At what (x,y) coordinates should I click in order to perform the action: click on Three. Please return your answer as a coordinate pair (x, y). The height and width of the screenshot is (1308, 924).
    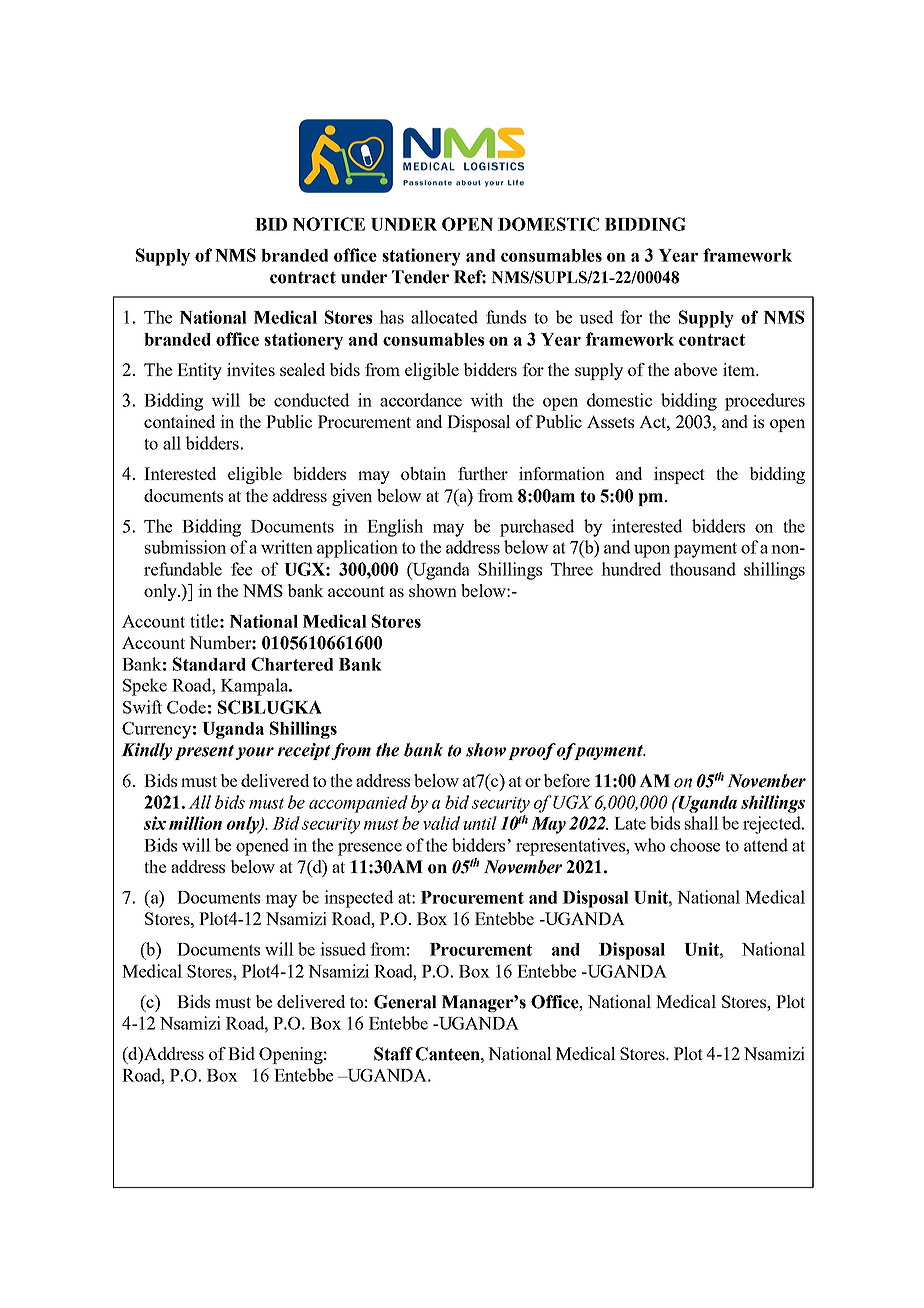
    Looking at the image, I should click on (572, 569).
